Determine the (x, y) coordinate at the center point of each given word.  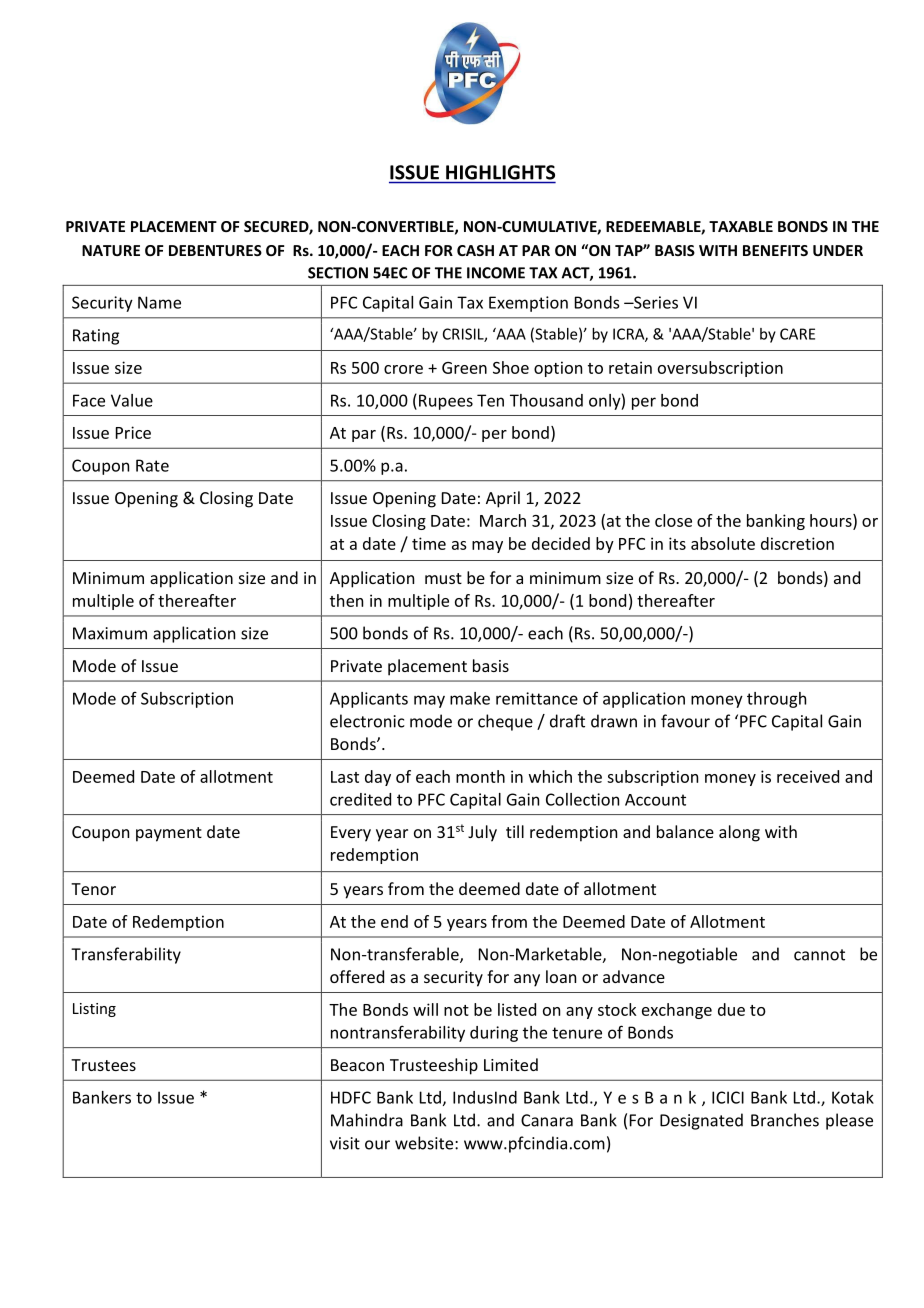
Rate (152, 465)
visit (345, 1143)
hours (832, 521)
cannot (819, 955)
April (503, 499)
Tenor (93, 889)
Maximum (110, 633)
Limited (511, 1064)
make (470, 698)
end (394, 921)
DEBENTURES (215, 250)
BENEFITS (775, 250)
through (776, 700)
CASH (475, 250)
